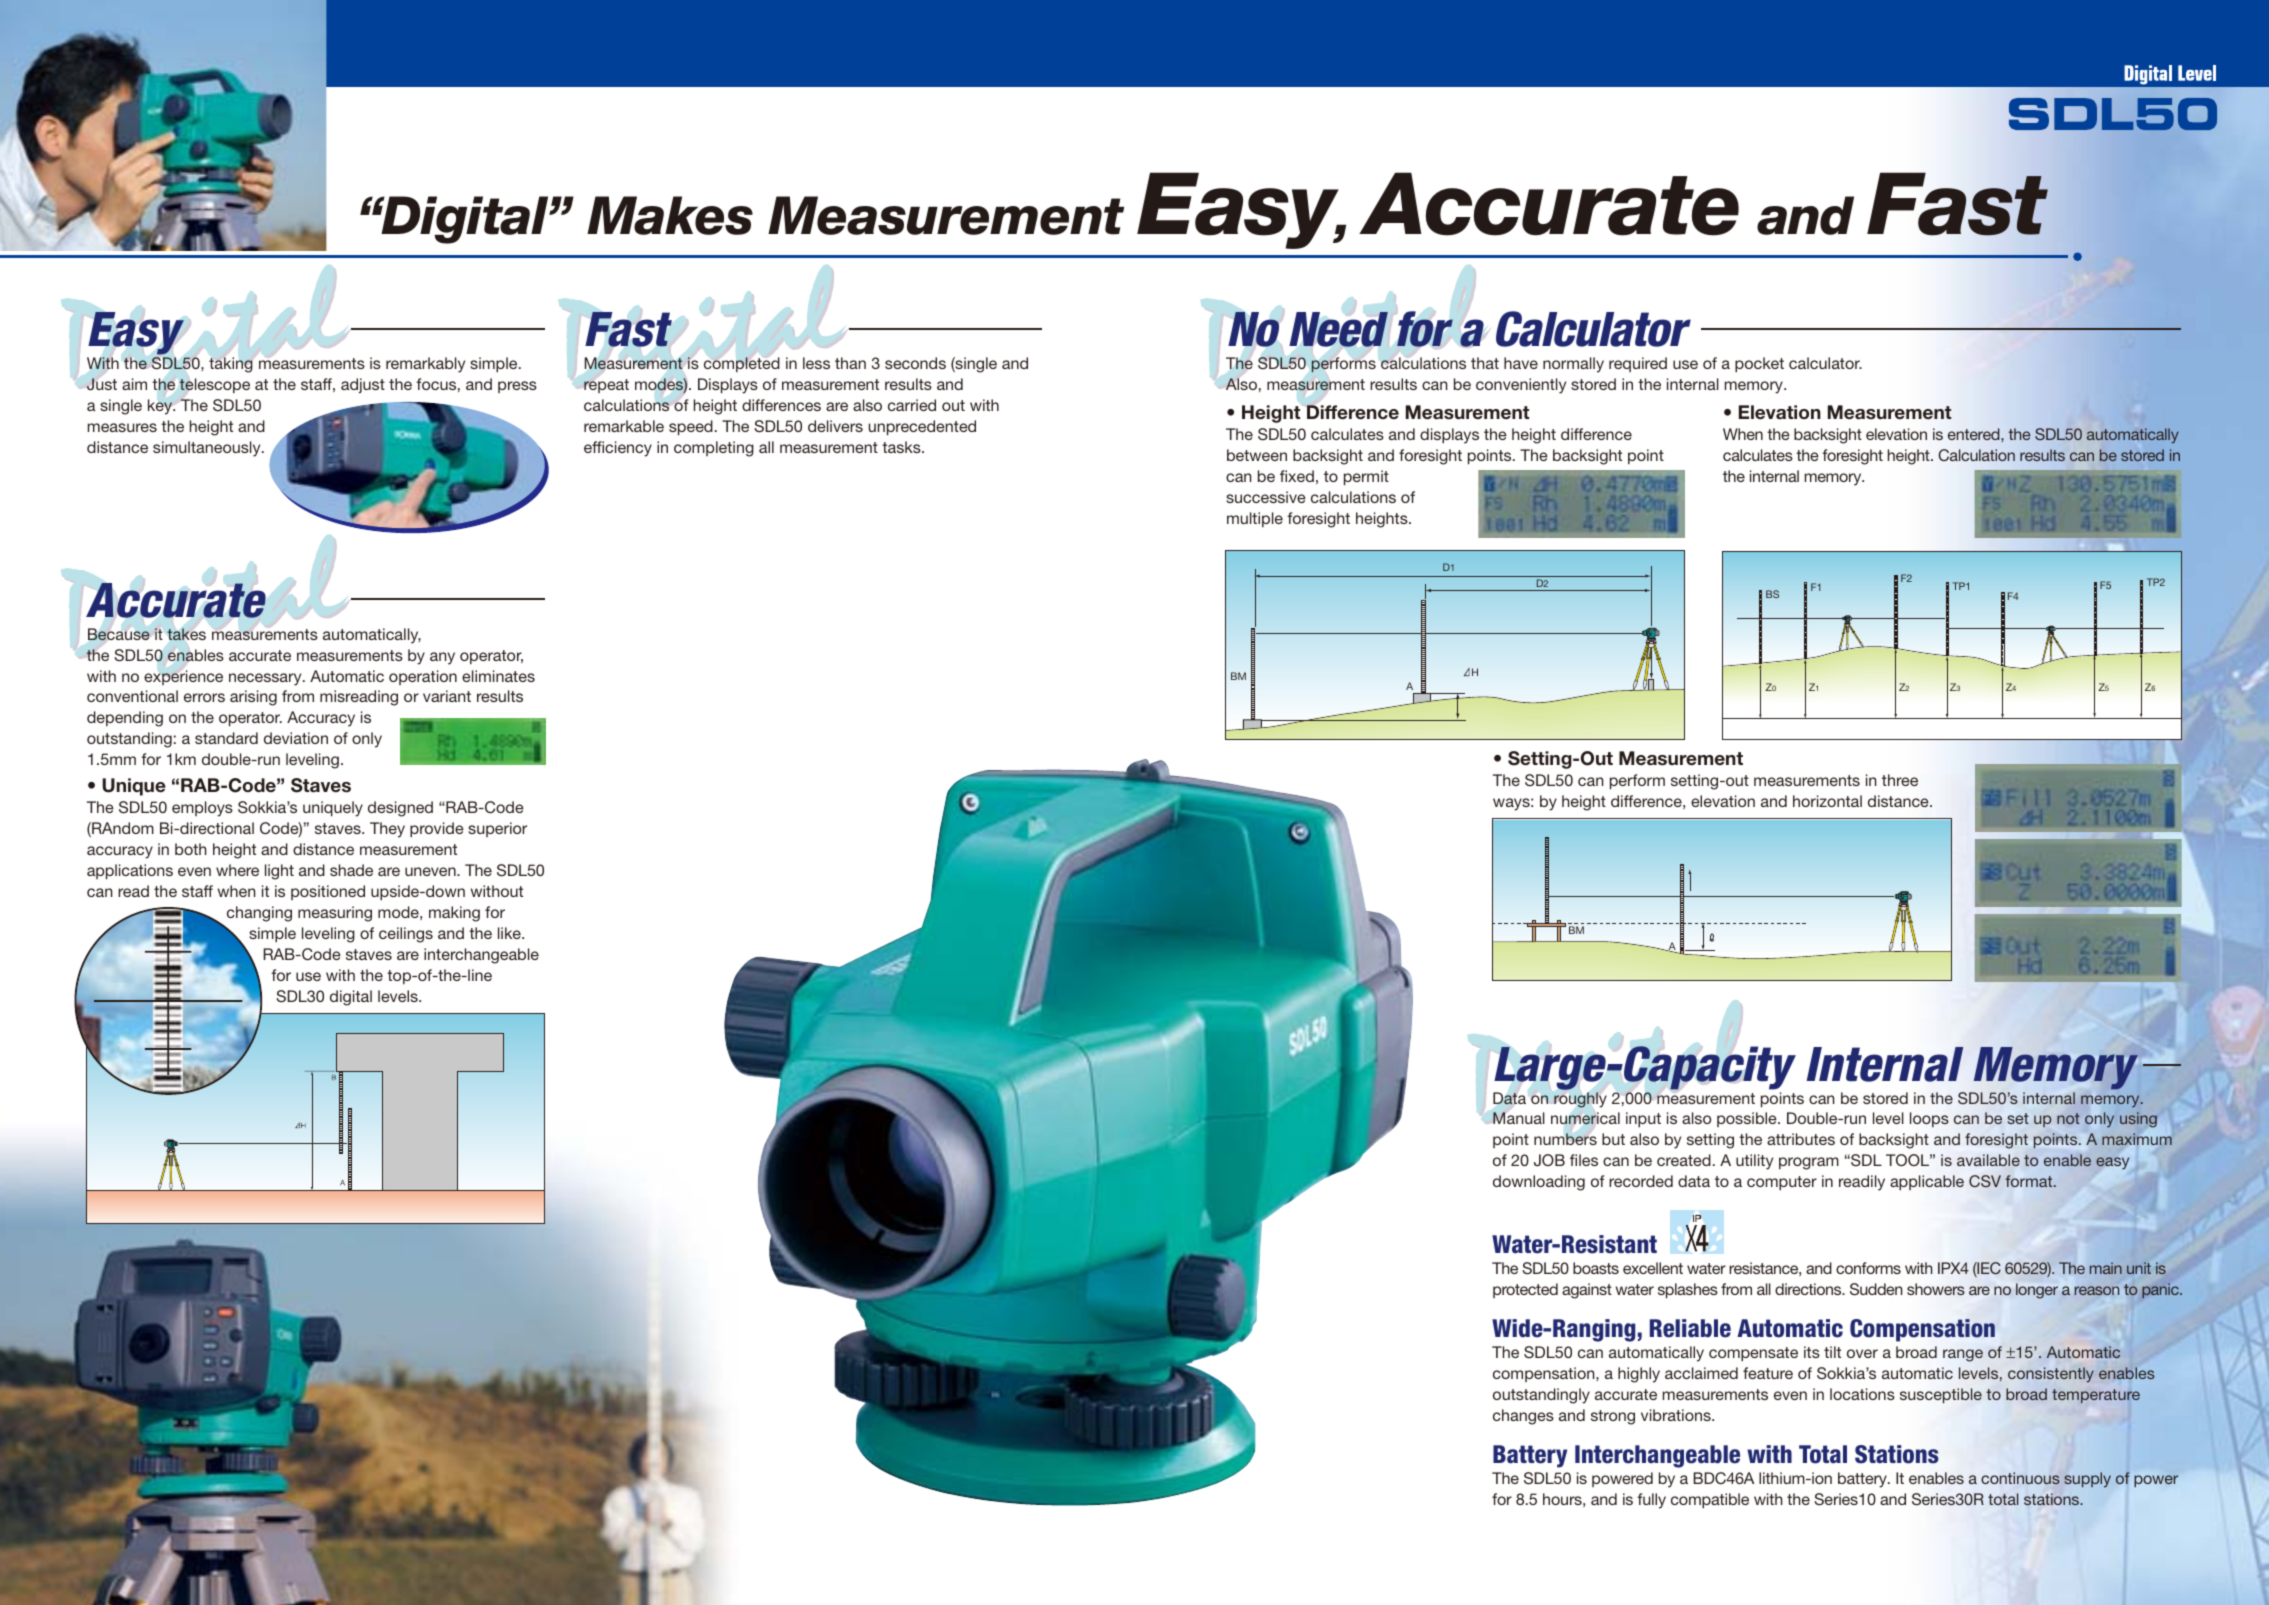 The height and width of the page is (1605, 2269). What do you see at coordinates (1613, 1417) in the page?
I see `strong` at bounding box center [1613, 1417].
